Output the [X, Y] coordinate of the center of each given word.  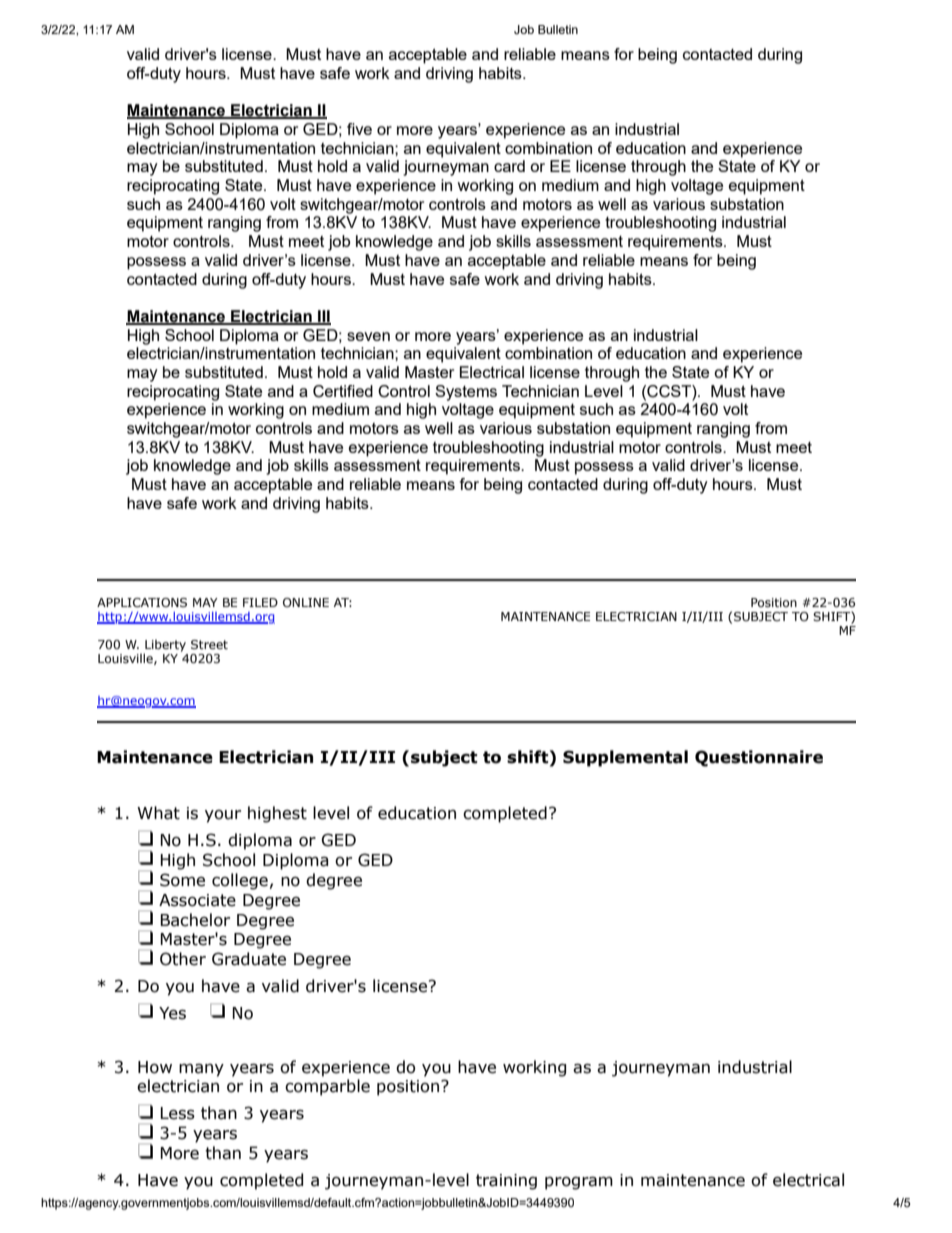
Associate [197, 900]
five [359, 129]
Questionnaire [759, 758]
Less [177, 1113]
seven [368, 336]
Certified [343, 391]
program [579, 1183]
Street [209, 645]
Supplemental [625, 758]
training [506, 1182]
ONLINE [306, 602]
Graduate [249, 959]
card [509, 166]
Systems [466, 393]
